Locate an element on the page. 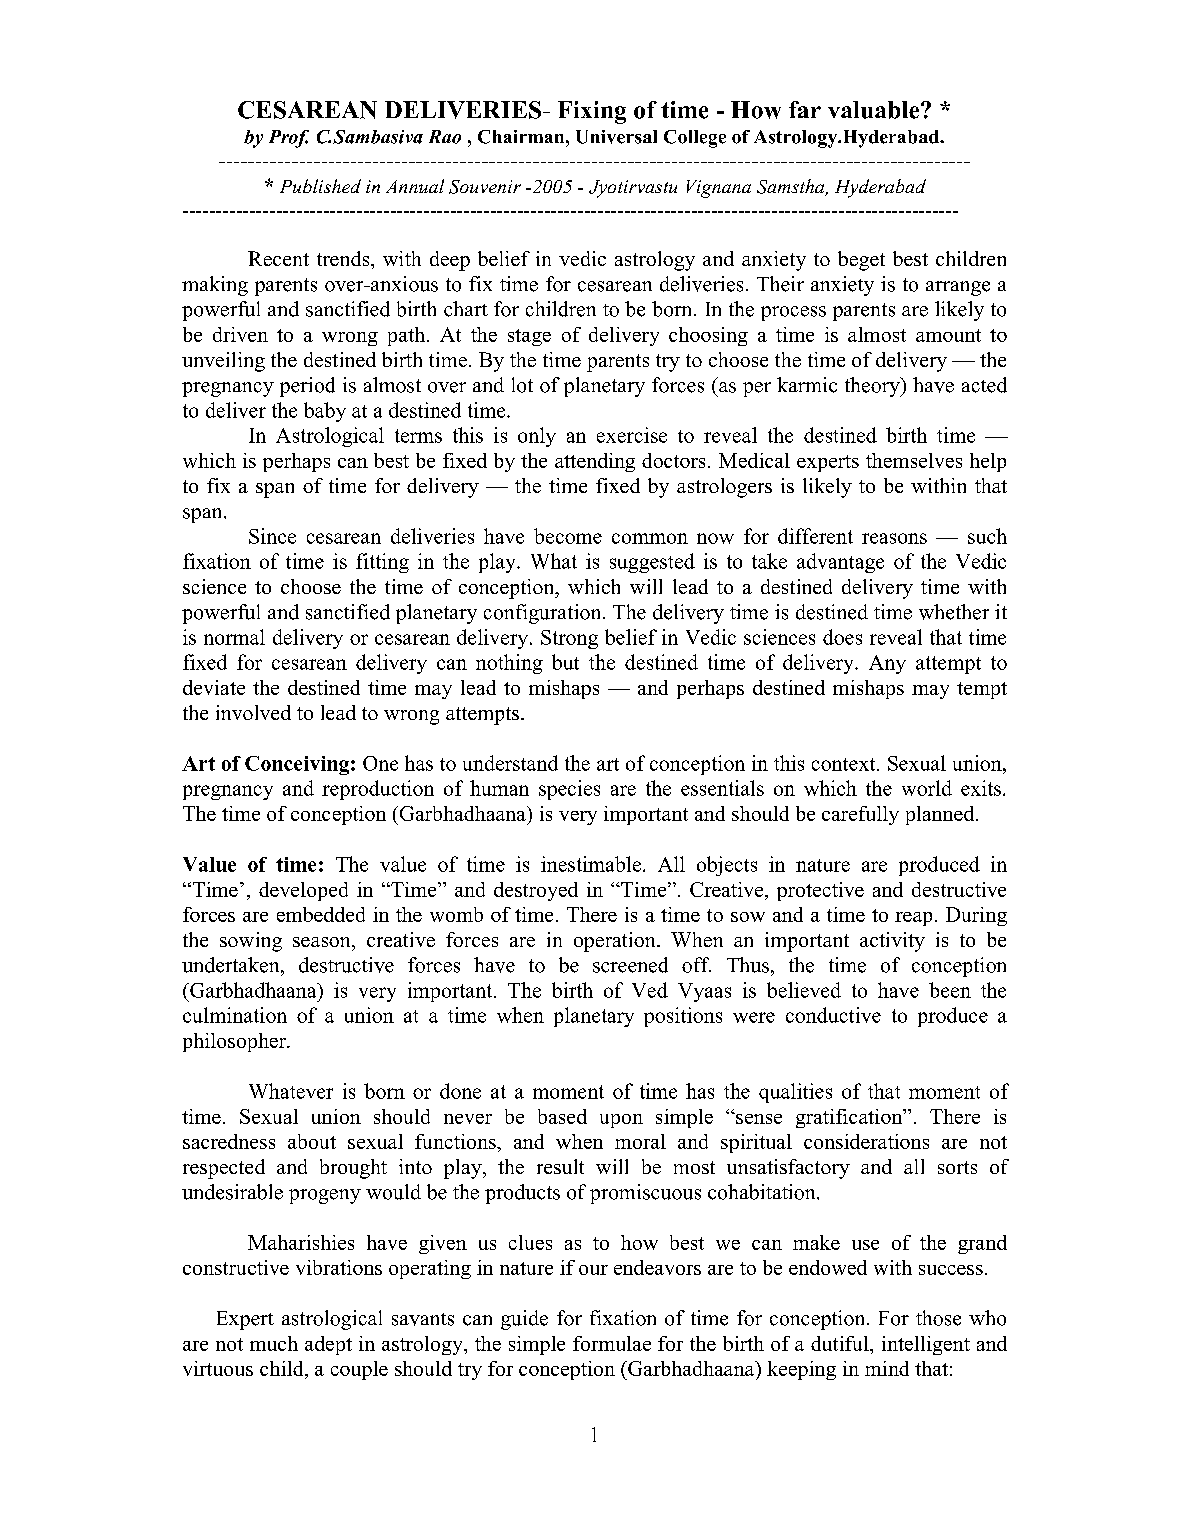 This image has height=1540, width=1190. Universal is located at coordinates (616, 137).
